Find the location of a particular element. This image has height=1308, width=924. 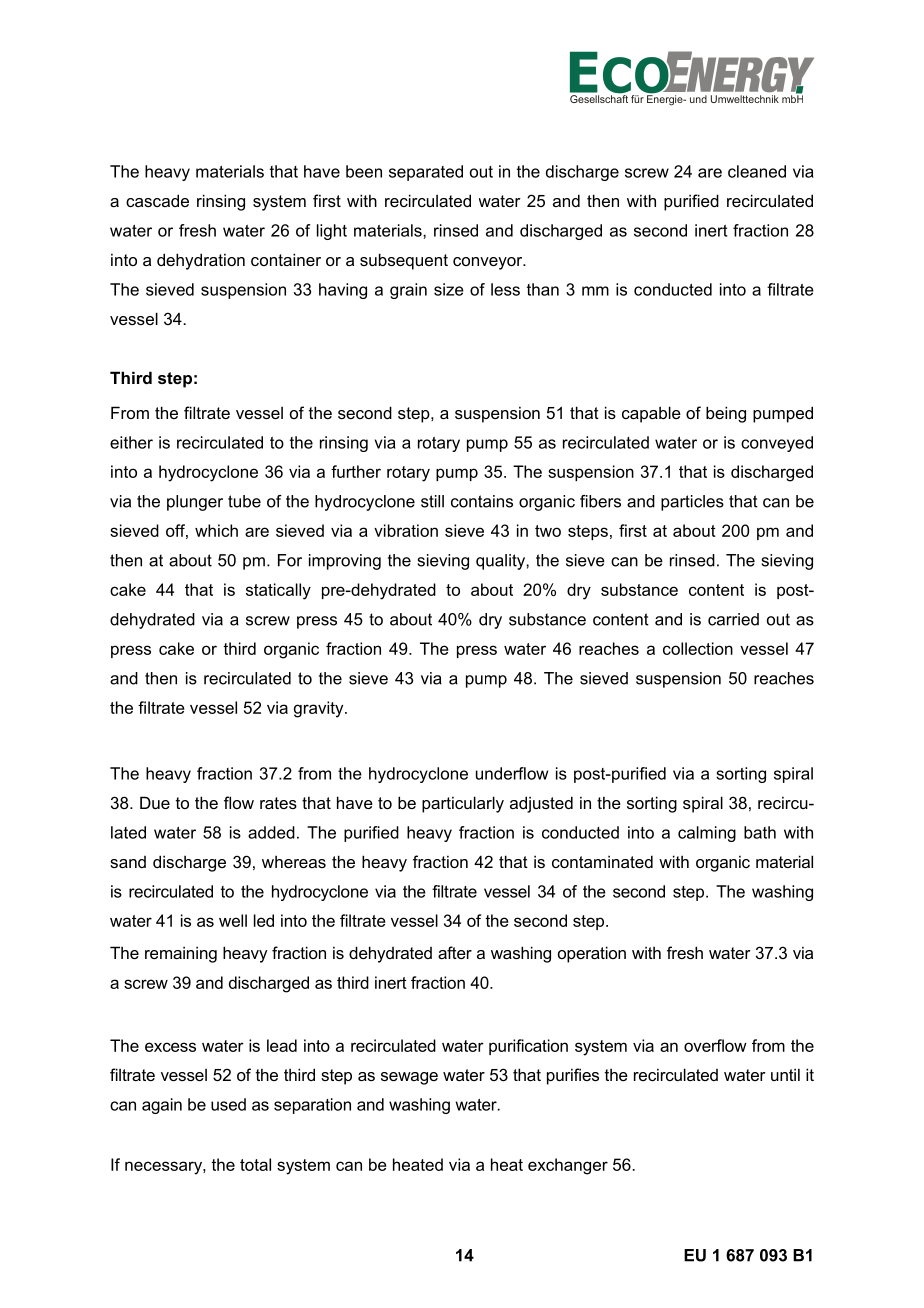

still is located at coordinates (432, 501).
